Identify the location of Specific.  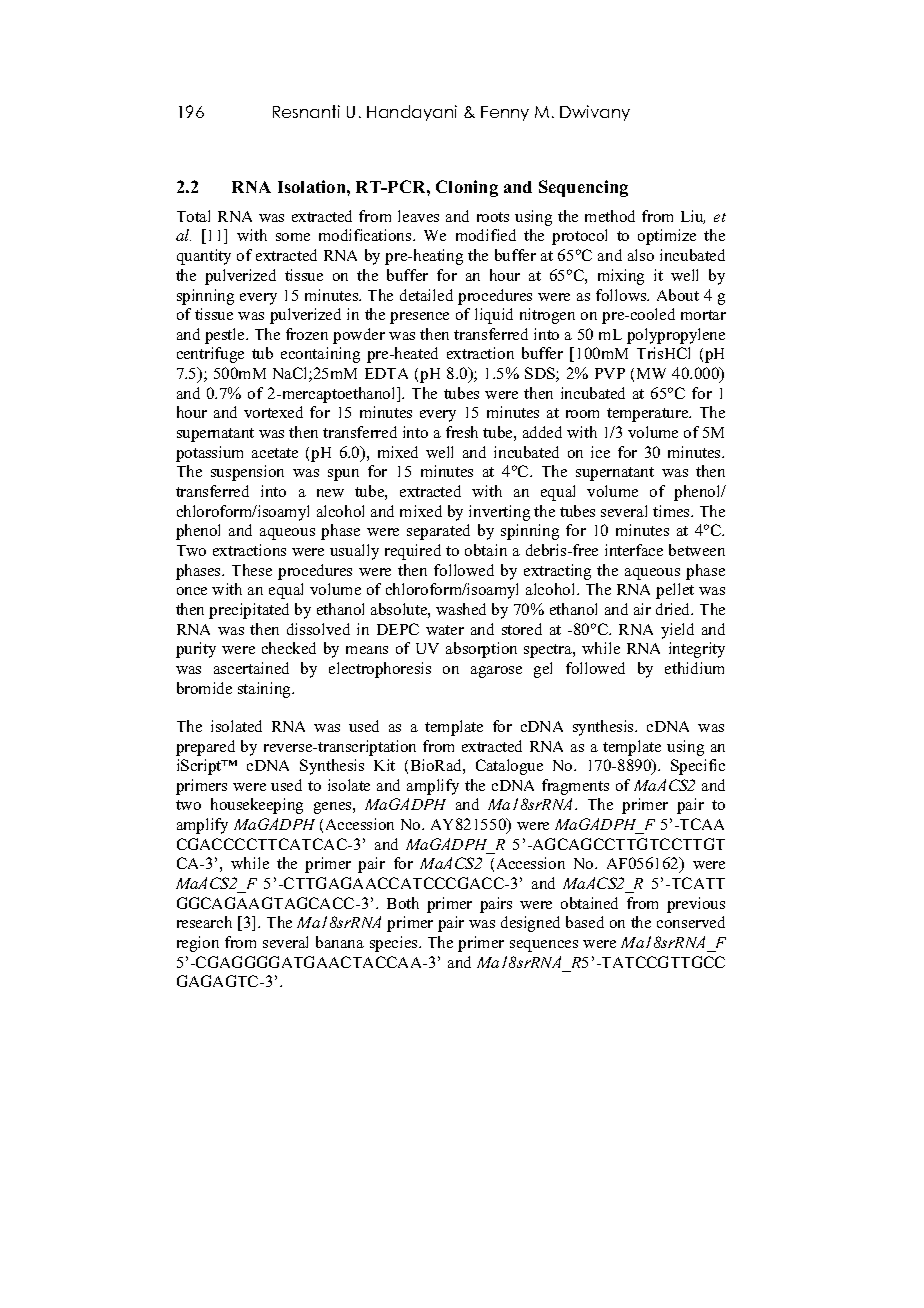
(698, 767).
